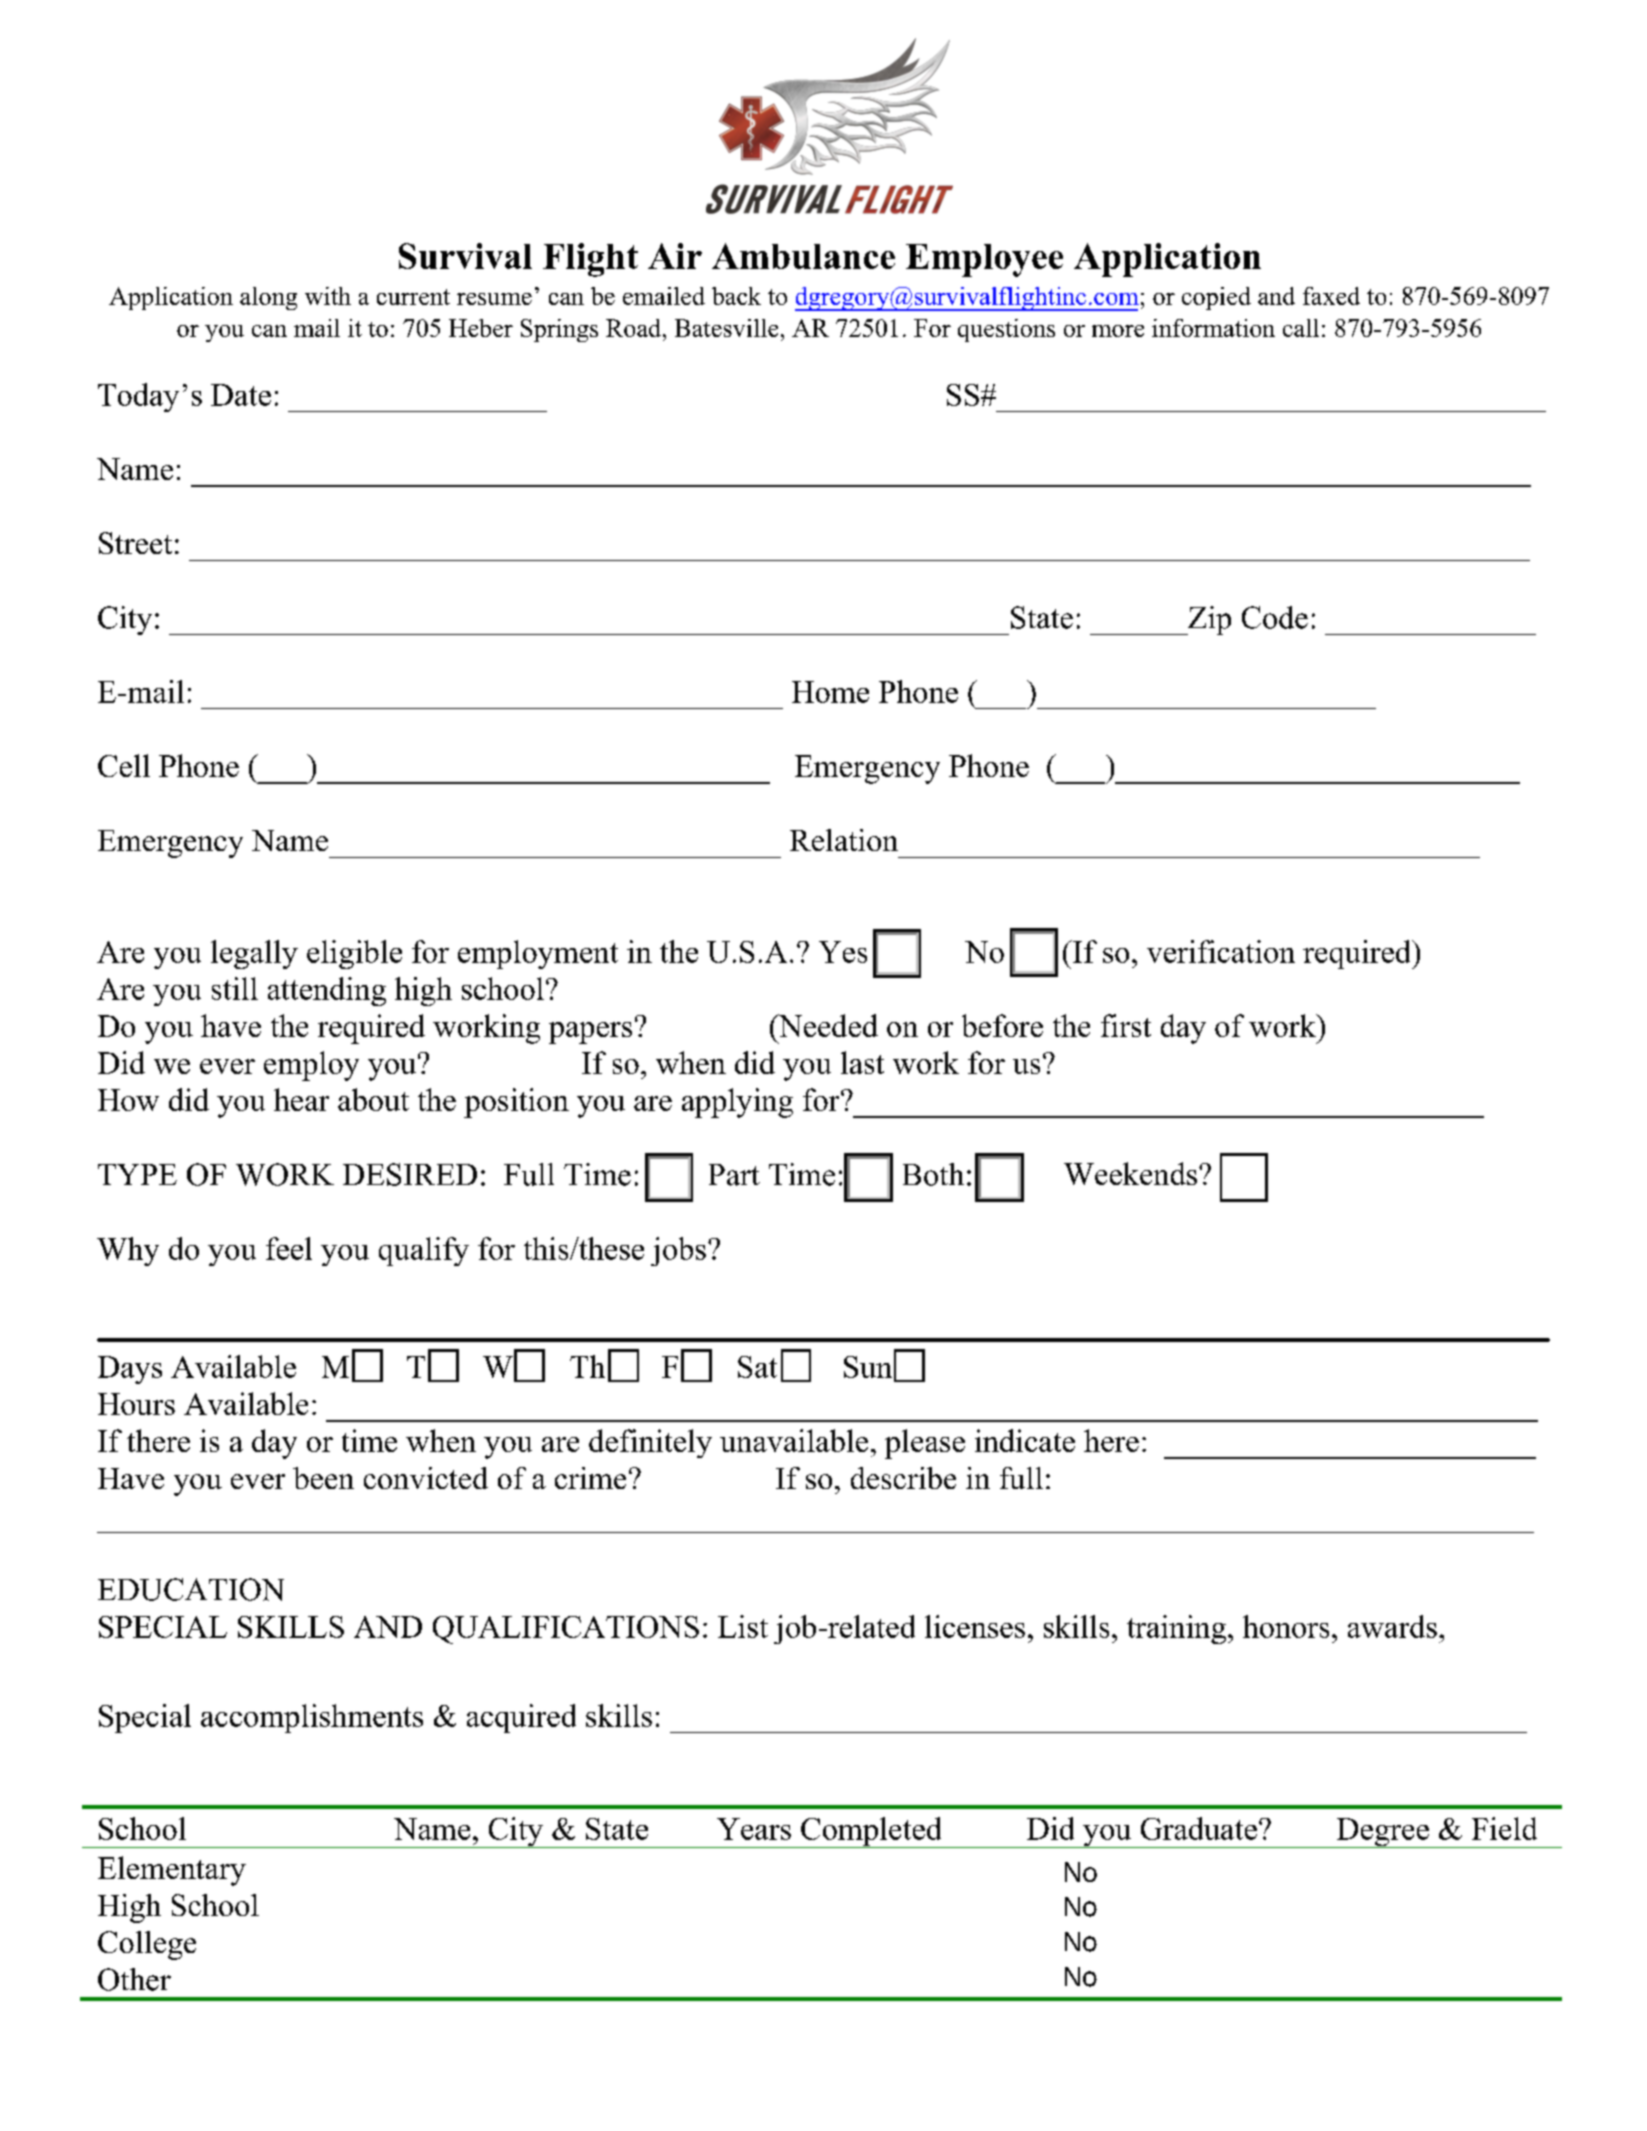  Describe the element at coordinates (736, 296) in the image. I see `back` at that location.
